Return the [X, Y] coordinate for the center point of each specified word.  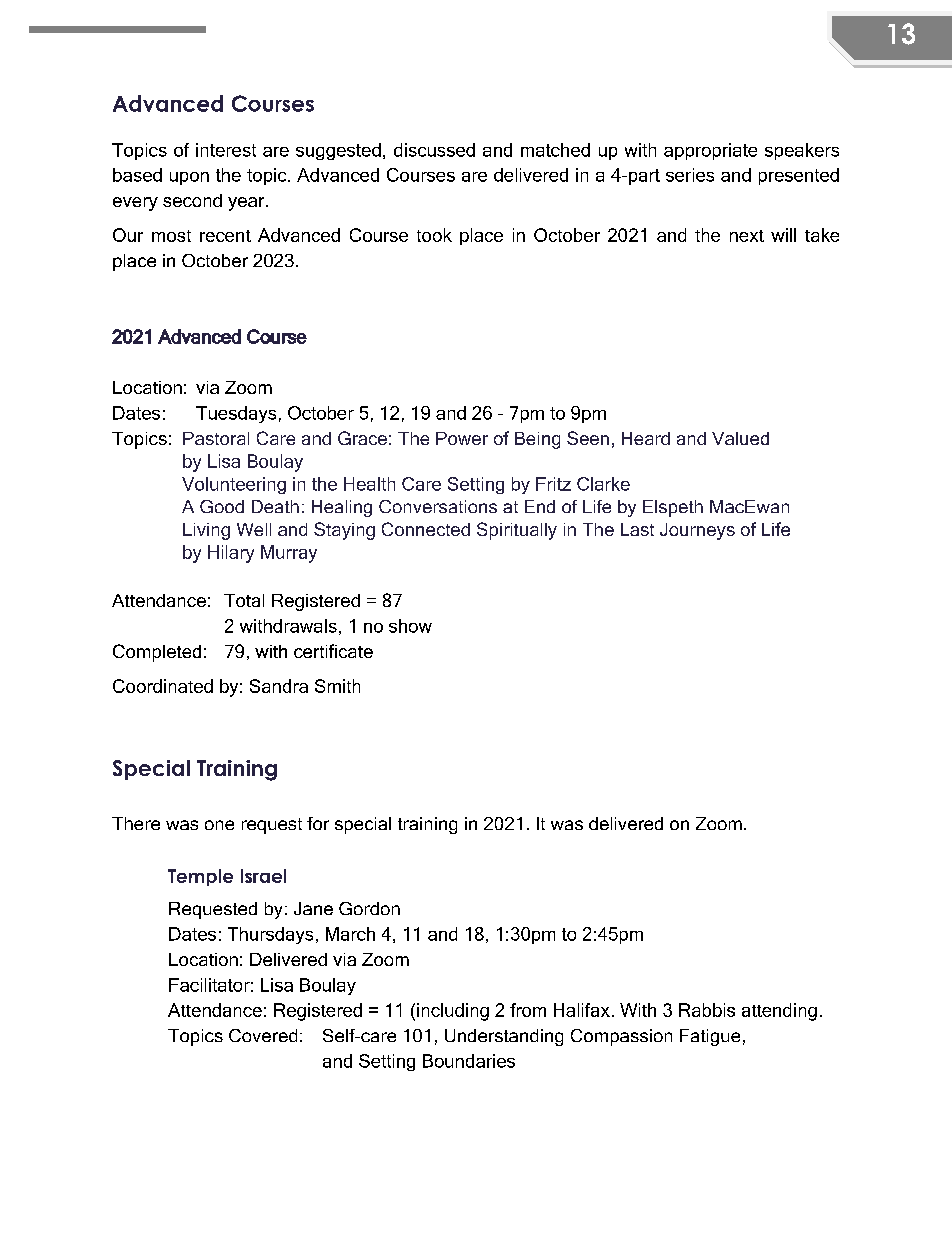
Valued [740, 438]
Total [244, 600]
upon [189, 178]
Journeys [697, 531]
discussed [434, 150]
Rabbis [707, 1010]
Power [462, 438]
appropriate [710, 151]
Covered [263, 1035]
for [318, 823]
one [219, 825]
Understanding [504, 1037]
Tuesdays [236, 414]
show [410, 626]
